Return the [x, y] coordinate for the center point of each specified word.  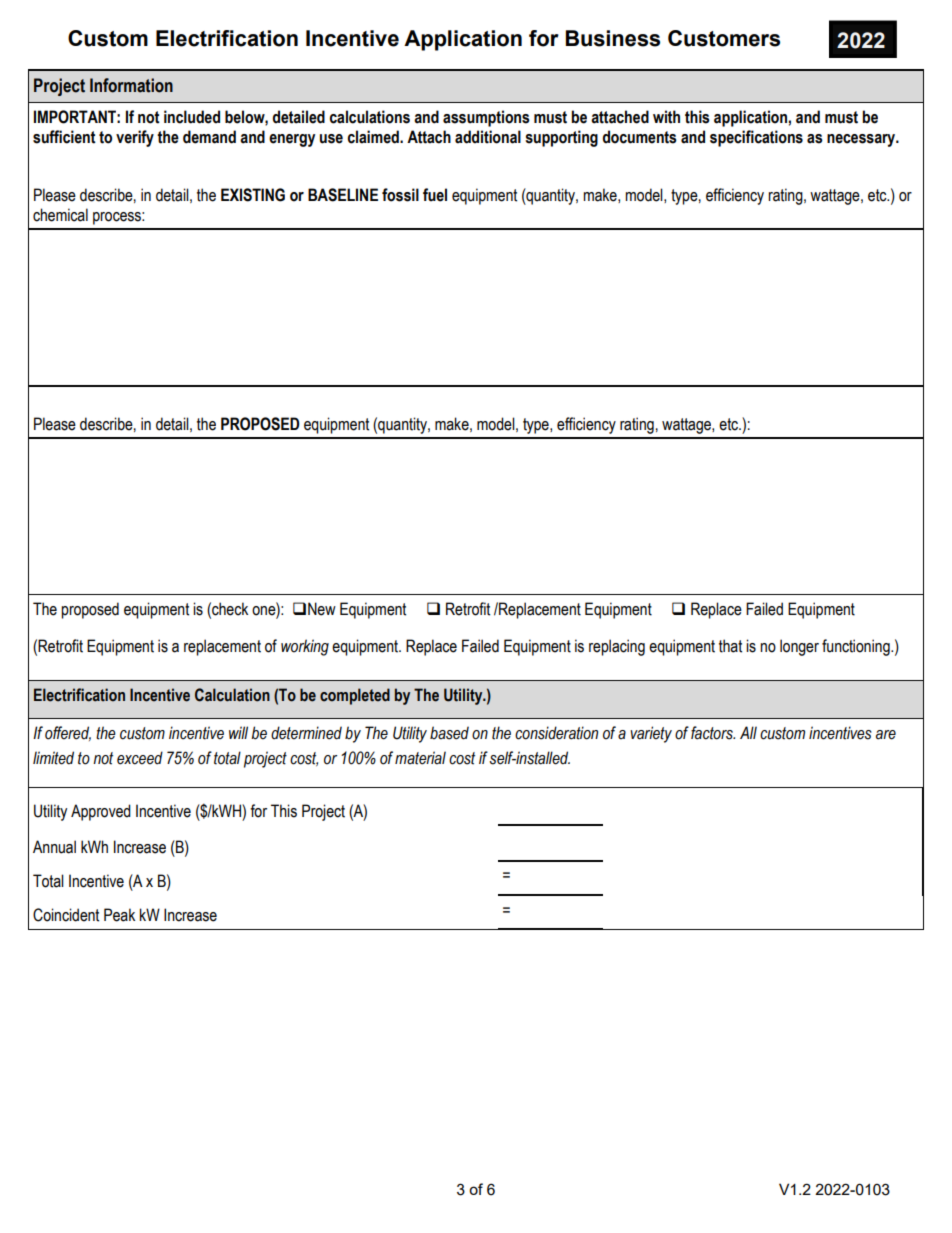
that [730, 646]
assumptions [486, 118]
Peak [119, 915]
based [449, 733]
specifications [756, 138]
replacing [617, 647]
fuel [435, 195]
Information [131, 85]
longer [799, 647]
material [420, 758]
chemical [60, 215]
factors [713, 733]
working [305, 647]
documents [639, 137]
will [238, 732]
